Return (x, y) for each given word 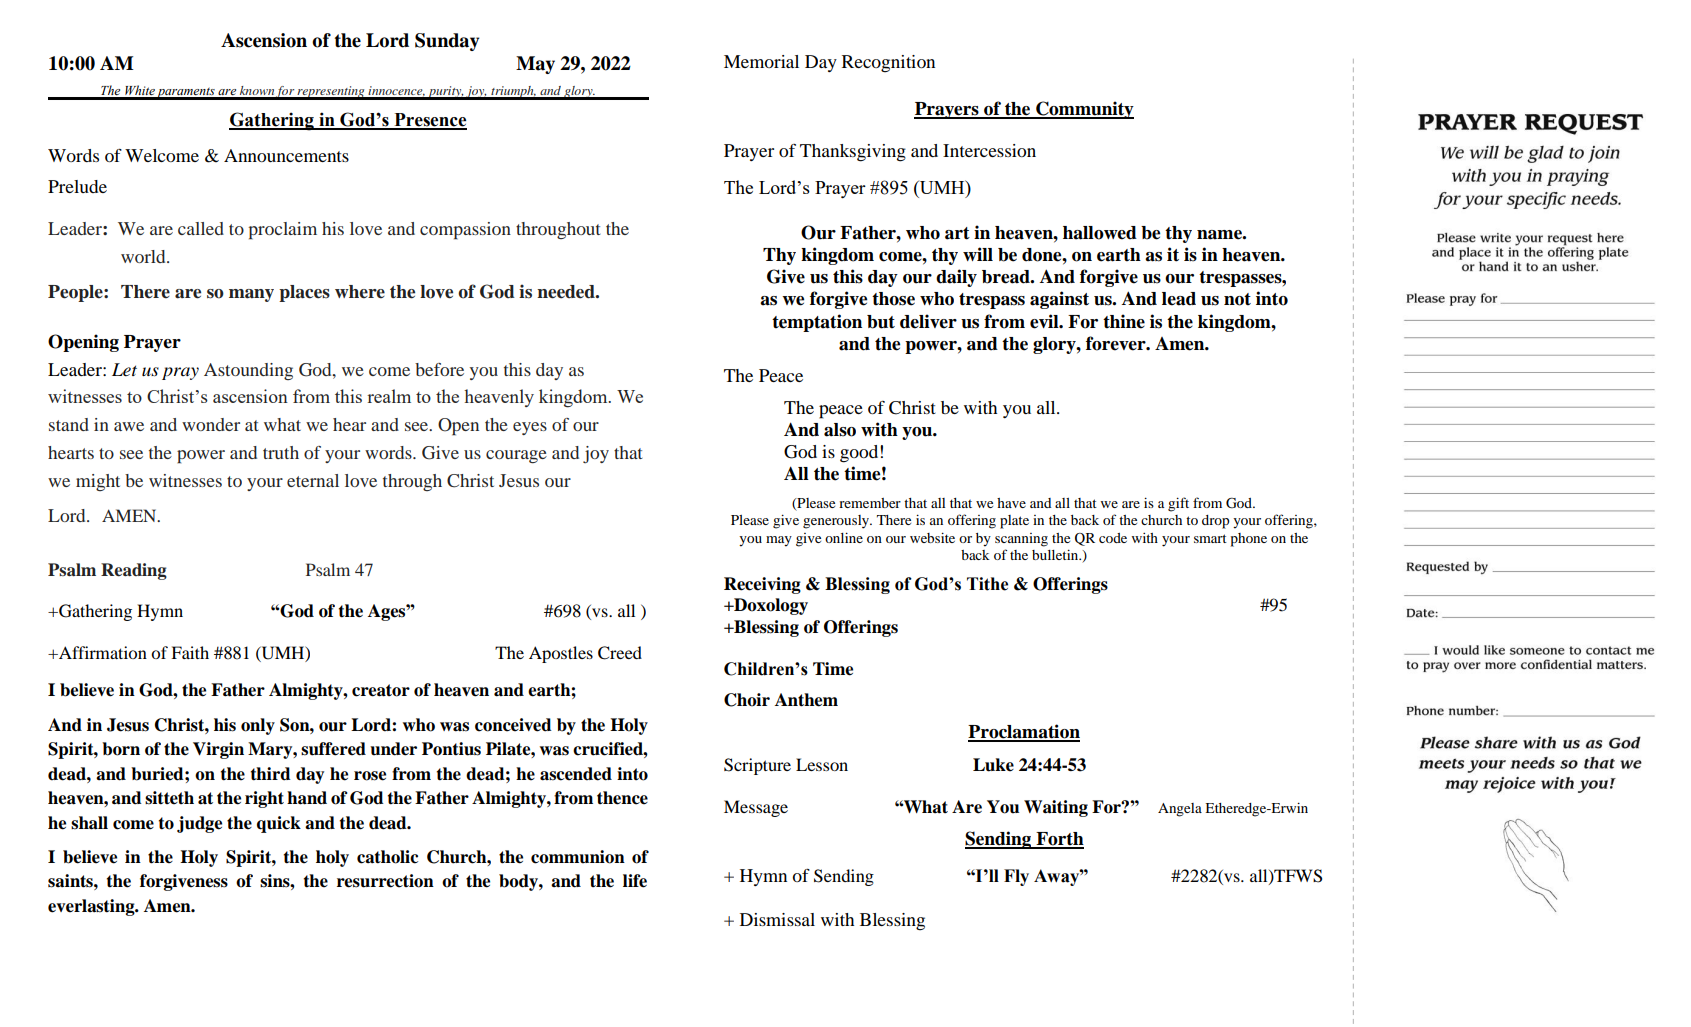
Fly (1016, 877)
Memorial (761, 61)
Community (1084, 110)
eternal (313, 480)
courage (516, 456)
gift (1178, 504)
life (635, 881)
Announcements (286, 155)
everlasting (92, 907)
